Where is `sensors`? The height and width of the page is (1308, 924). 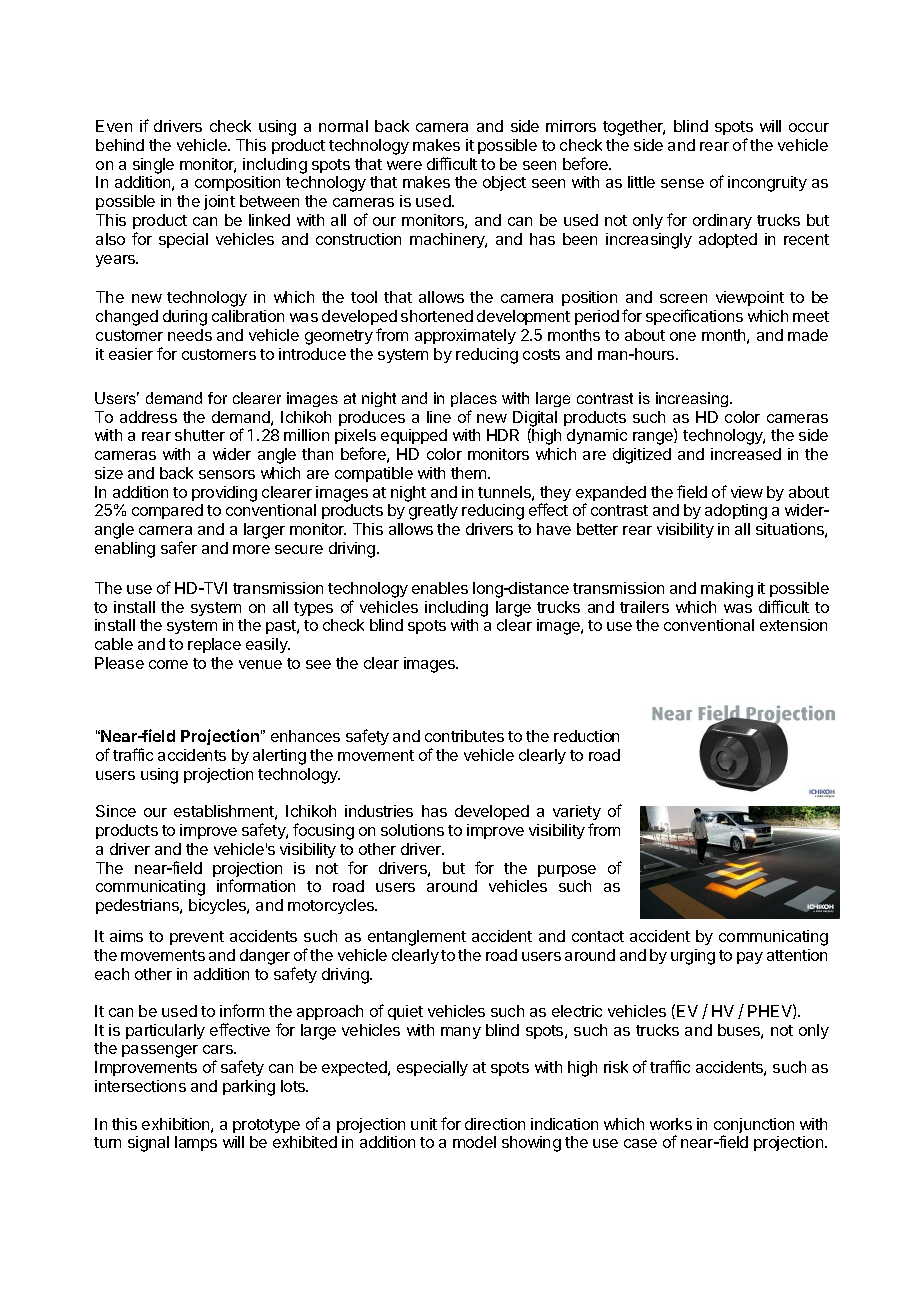 sensors is located at coordinates (227, 474).
